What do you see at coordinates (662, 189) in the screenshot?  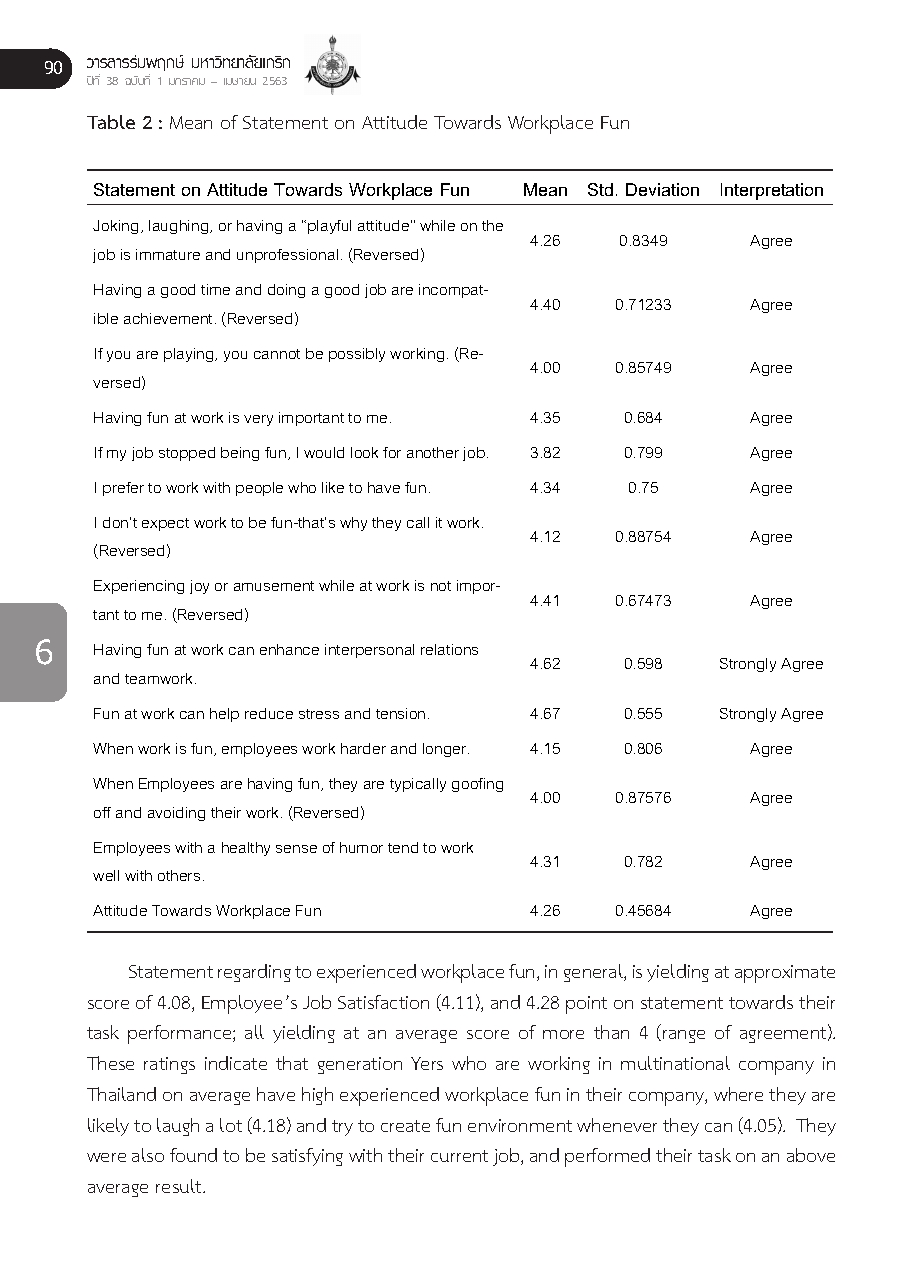 I see `Deviation` at bounding box center [662, 189].
